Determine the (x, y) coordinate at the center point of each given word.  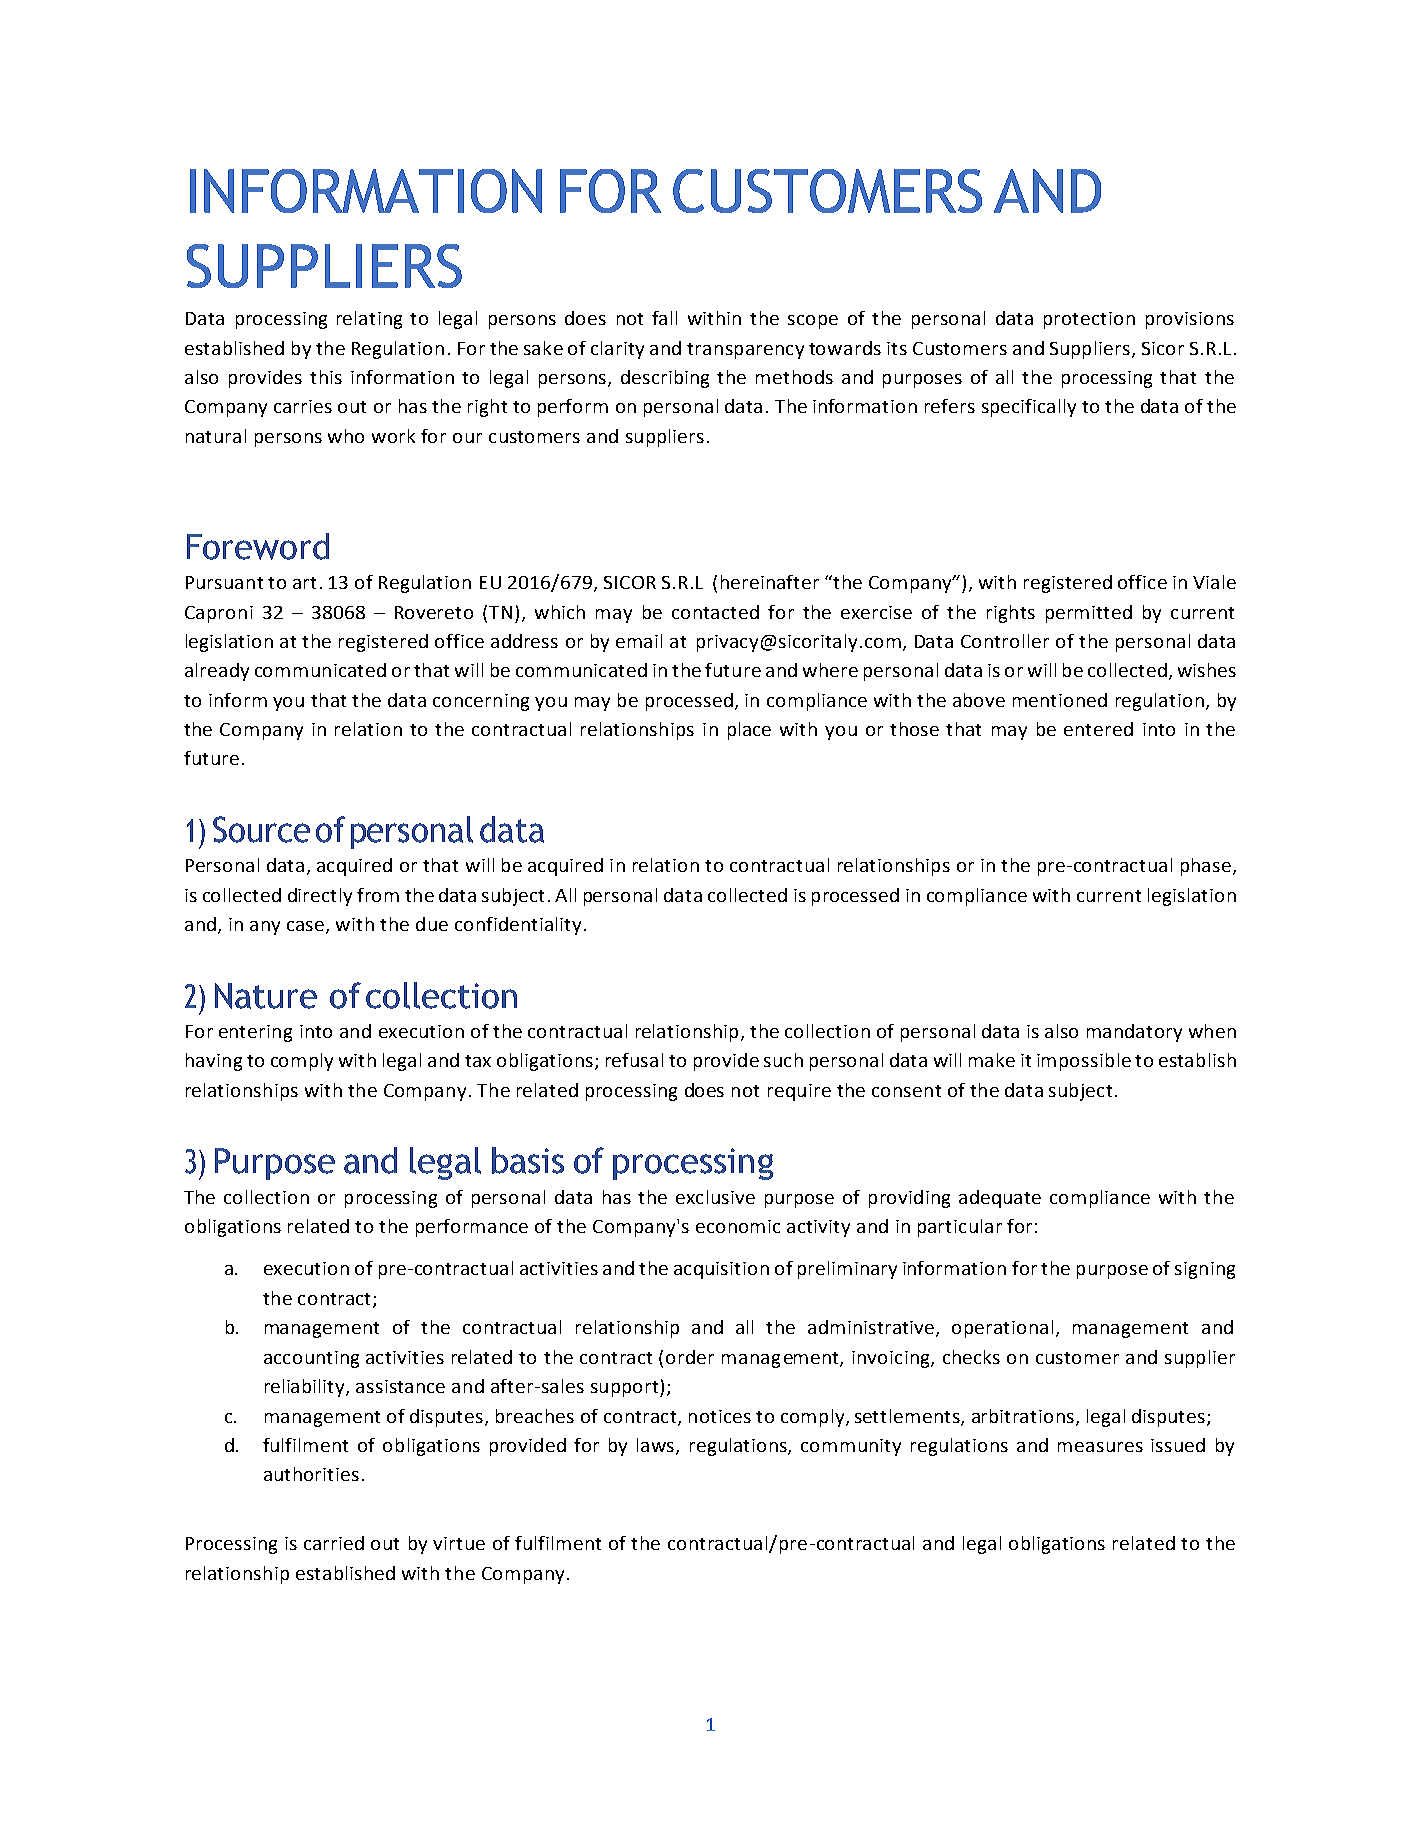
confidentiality (518, 926)
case (307, 927)
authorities (311, 1474)
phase (1206, 867)
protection (1089, 320)
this (326, 377)
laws (657, 1446)
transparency (745, 351)
